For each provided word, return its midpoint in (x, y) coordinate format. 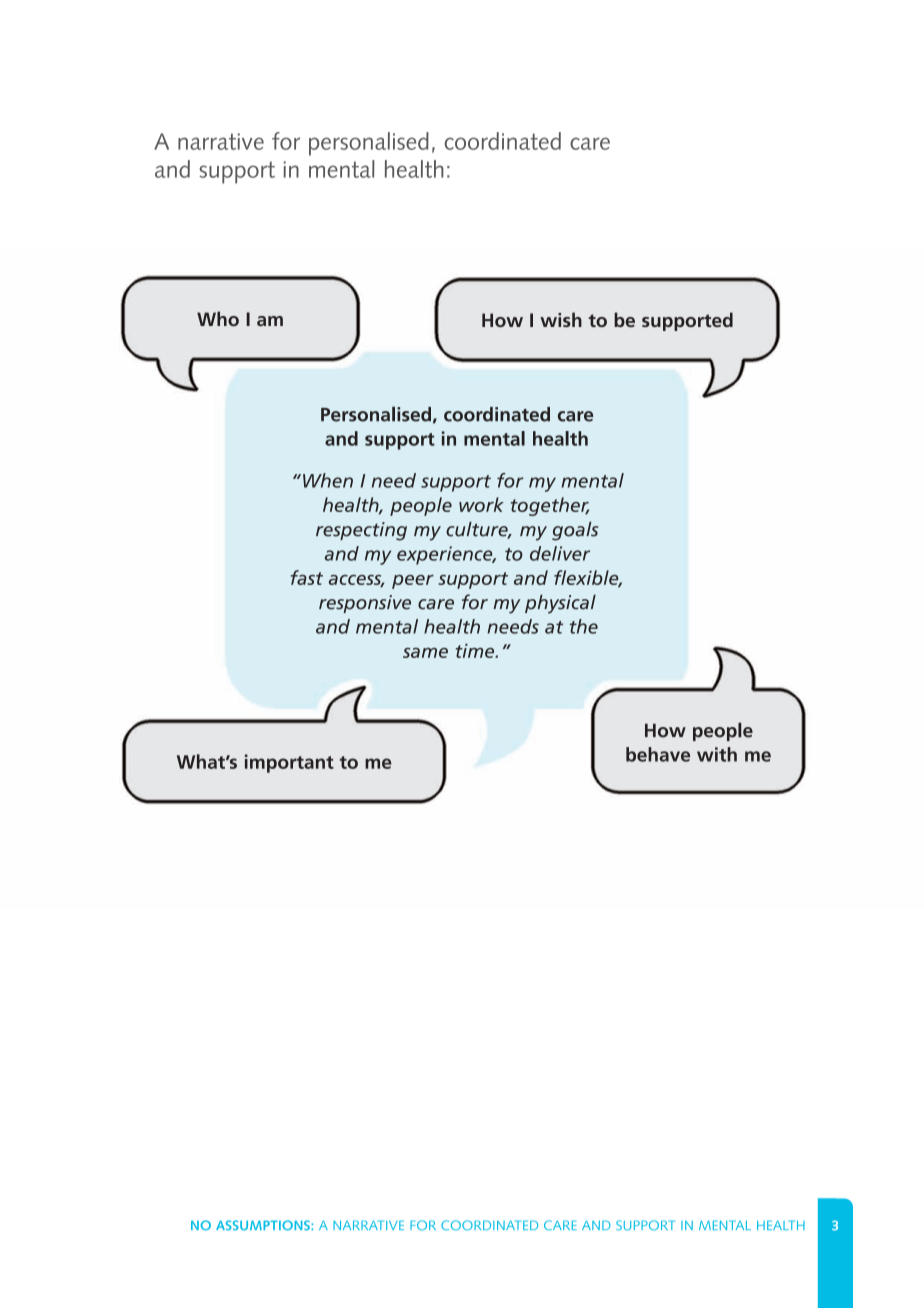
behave (658, 754)
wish (561, 319)
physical (560, 604)
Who (218, 318)
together (550, 506)
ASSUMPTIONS (264, 1225)
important (289, 763)
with (717, 754)
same (425, 653)
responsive (365, 604)
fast (307, 577)
